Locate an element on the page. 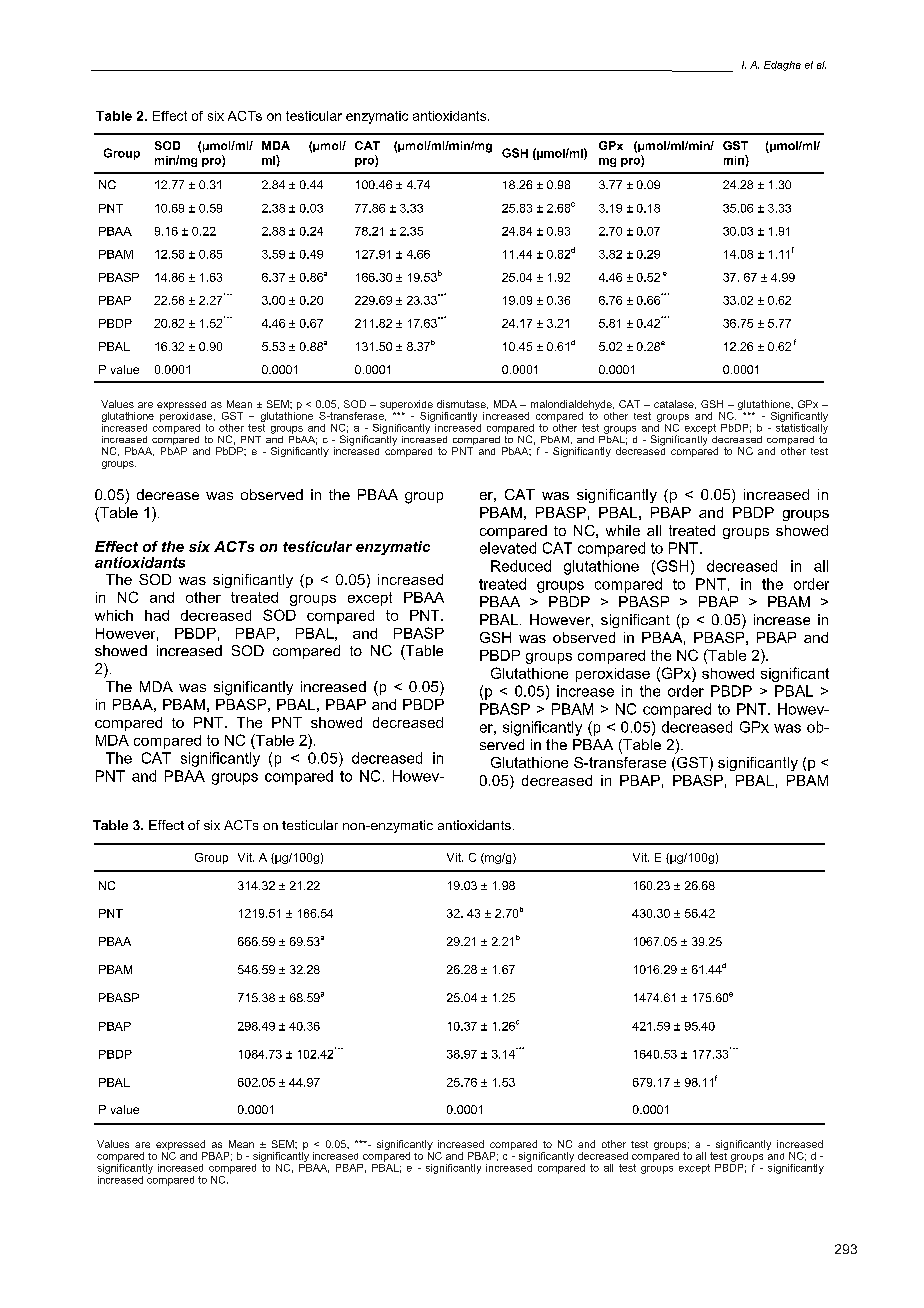  which is located at coordinates (114, 615).
